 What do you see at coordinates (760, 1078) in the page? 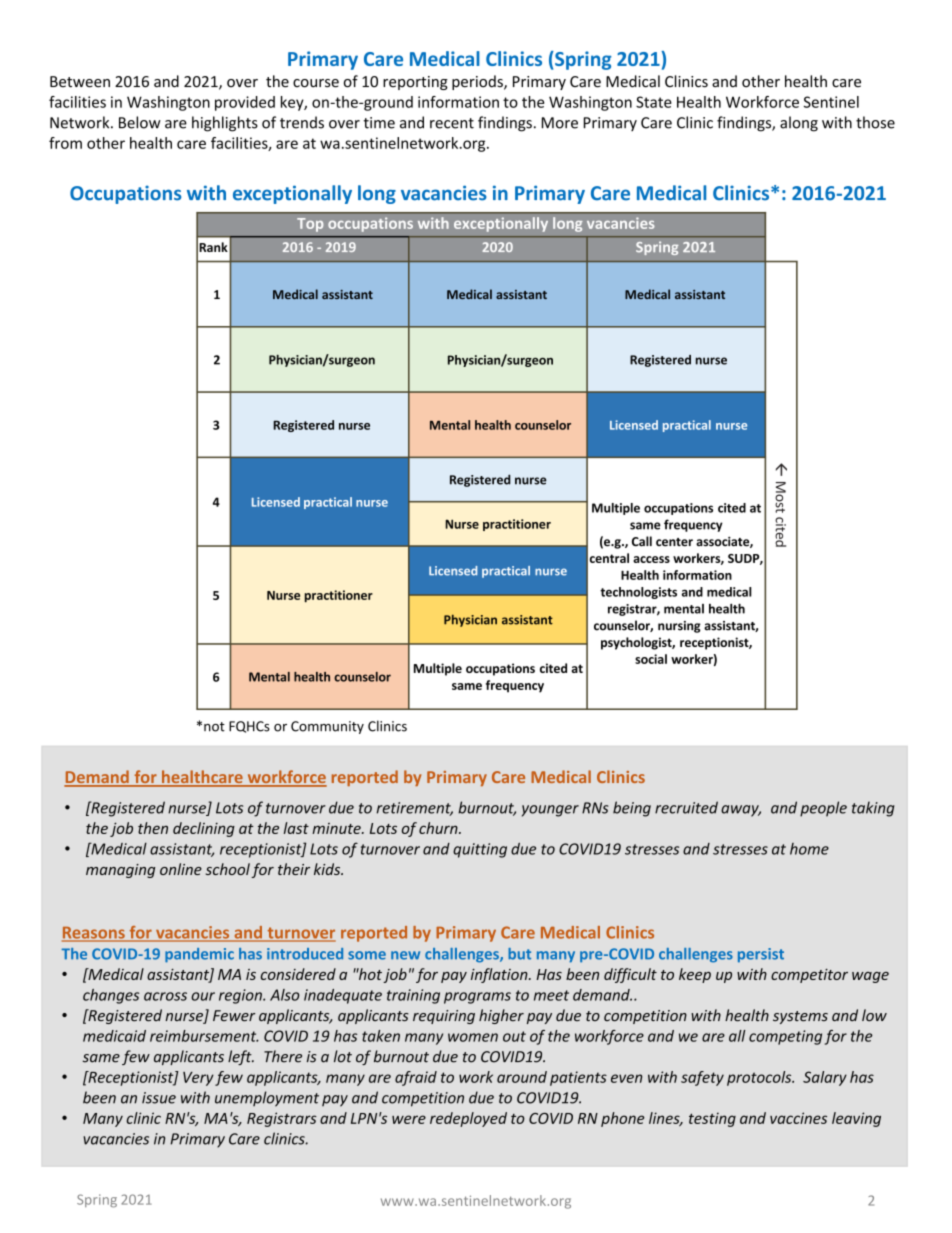
I see `protocols` at bounding box center [760, 1078].
